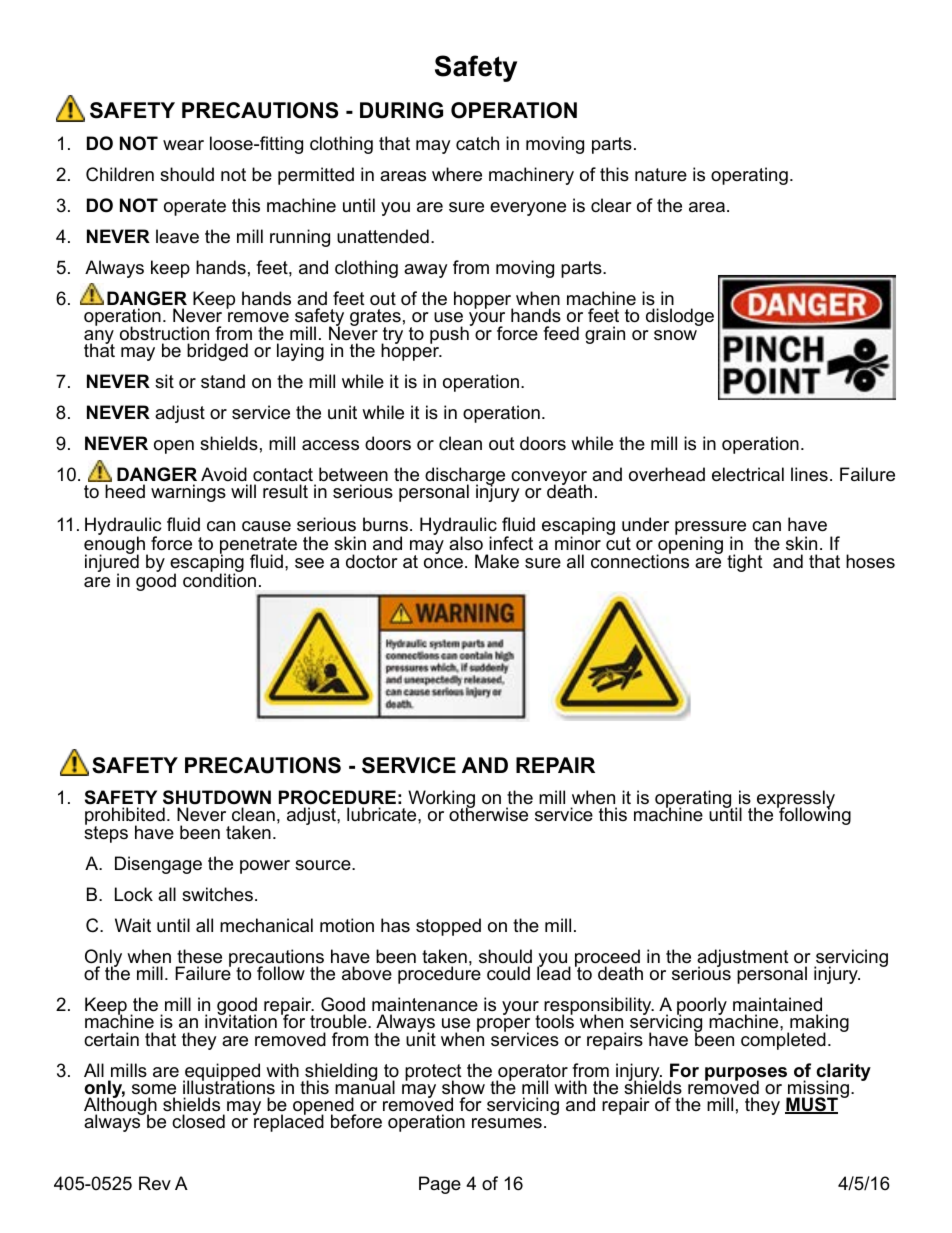 The width and height of the image is (952, 1233). I want to click on closed, so click(198, 1121).
